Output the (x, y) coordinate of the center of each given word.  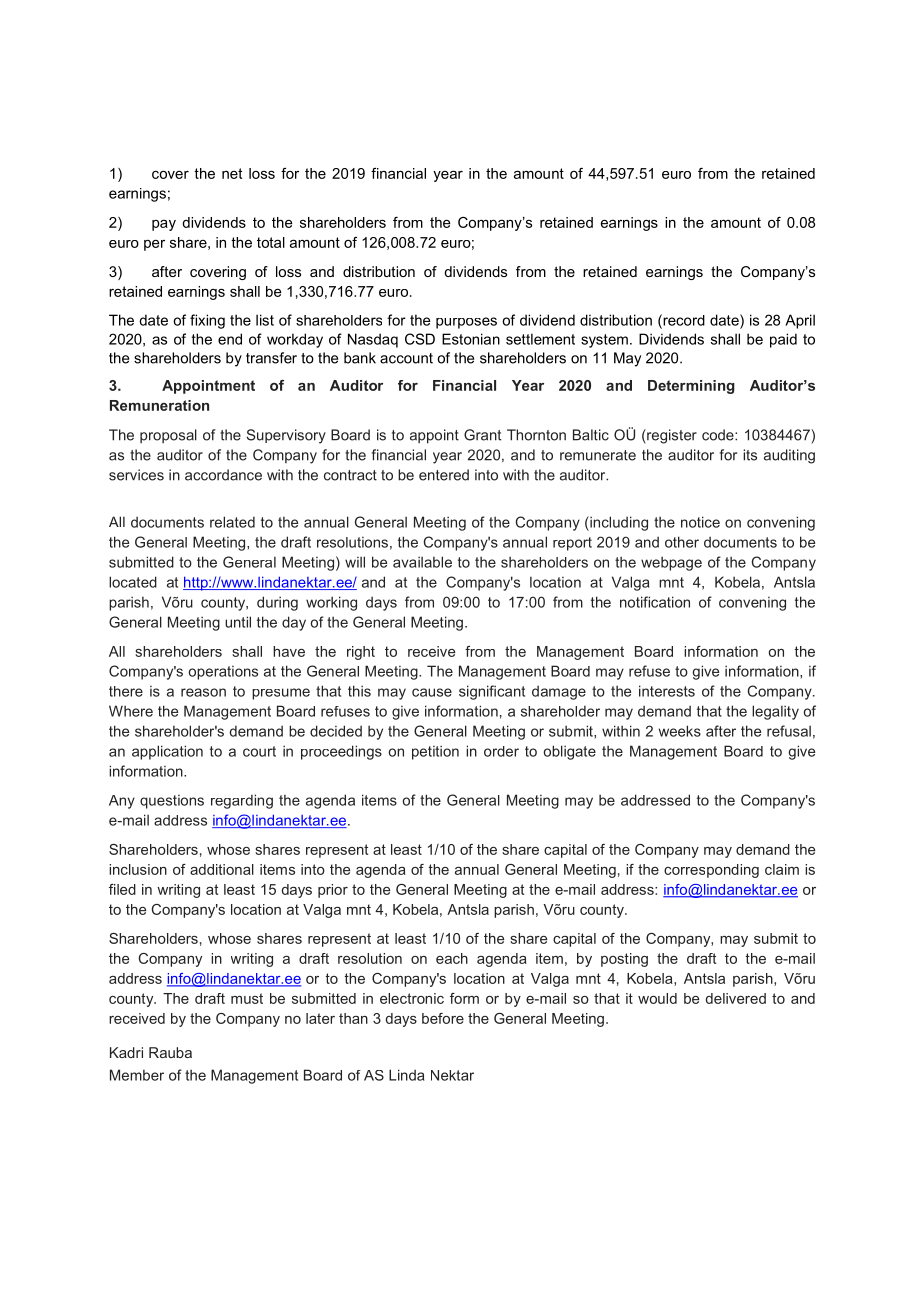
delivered (736, 998)
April (800, 321)
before (443, 1018)
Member (137, 1075)
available (422, 562)
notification (655, 602)
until (238, 622)
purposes (466, 323)
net (232, 173)
